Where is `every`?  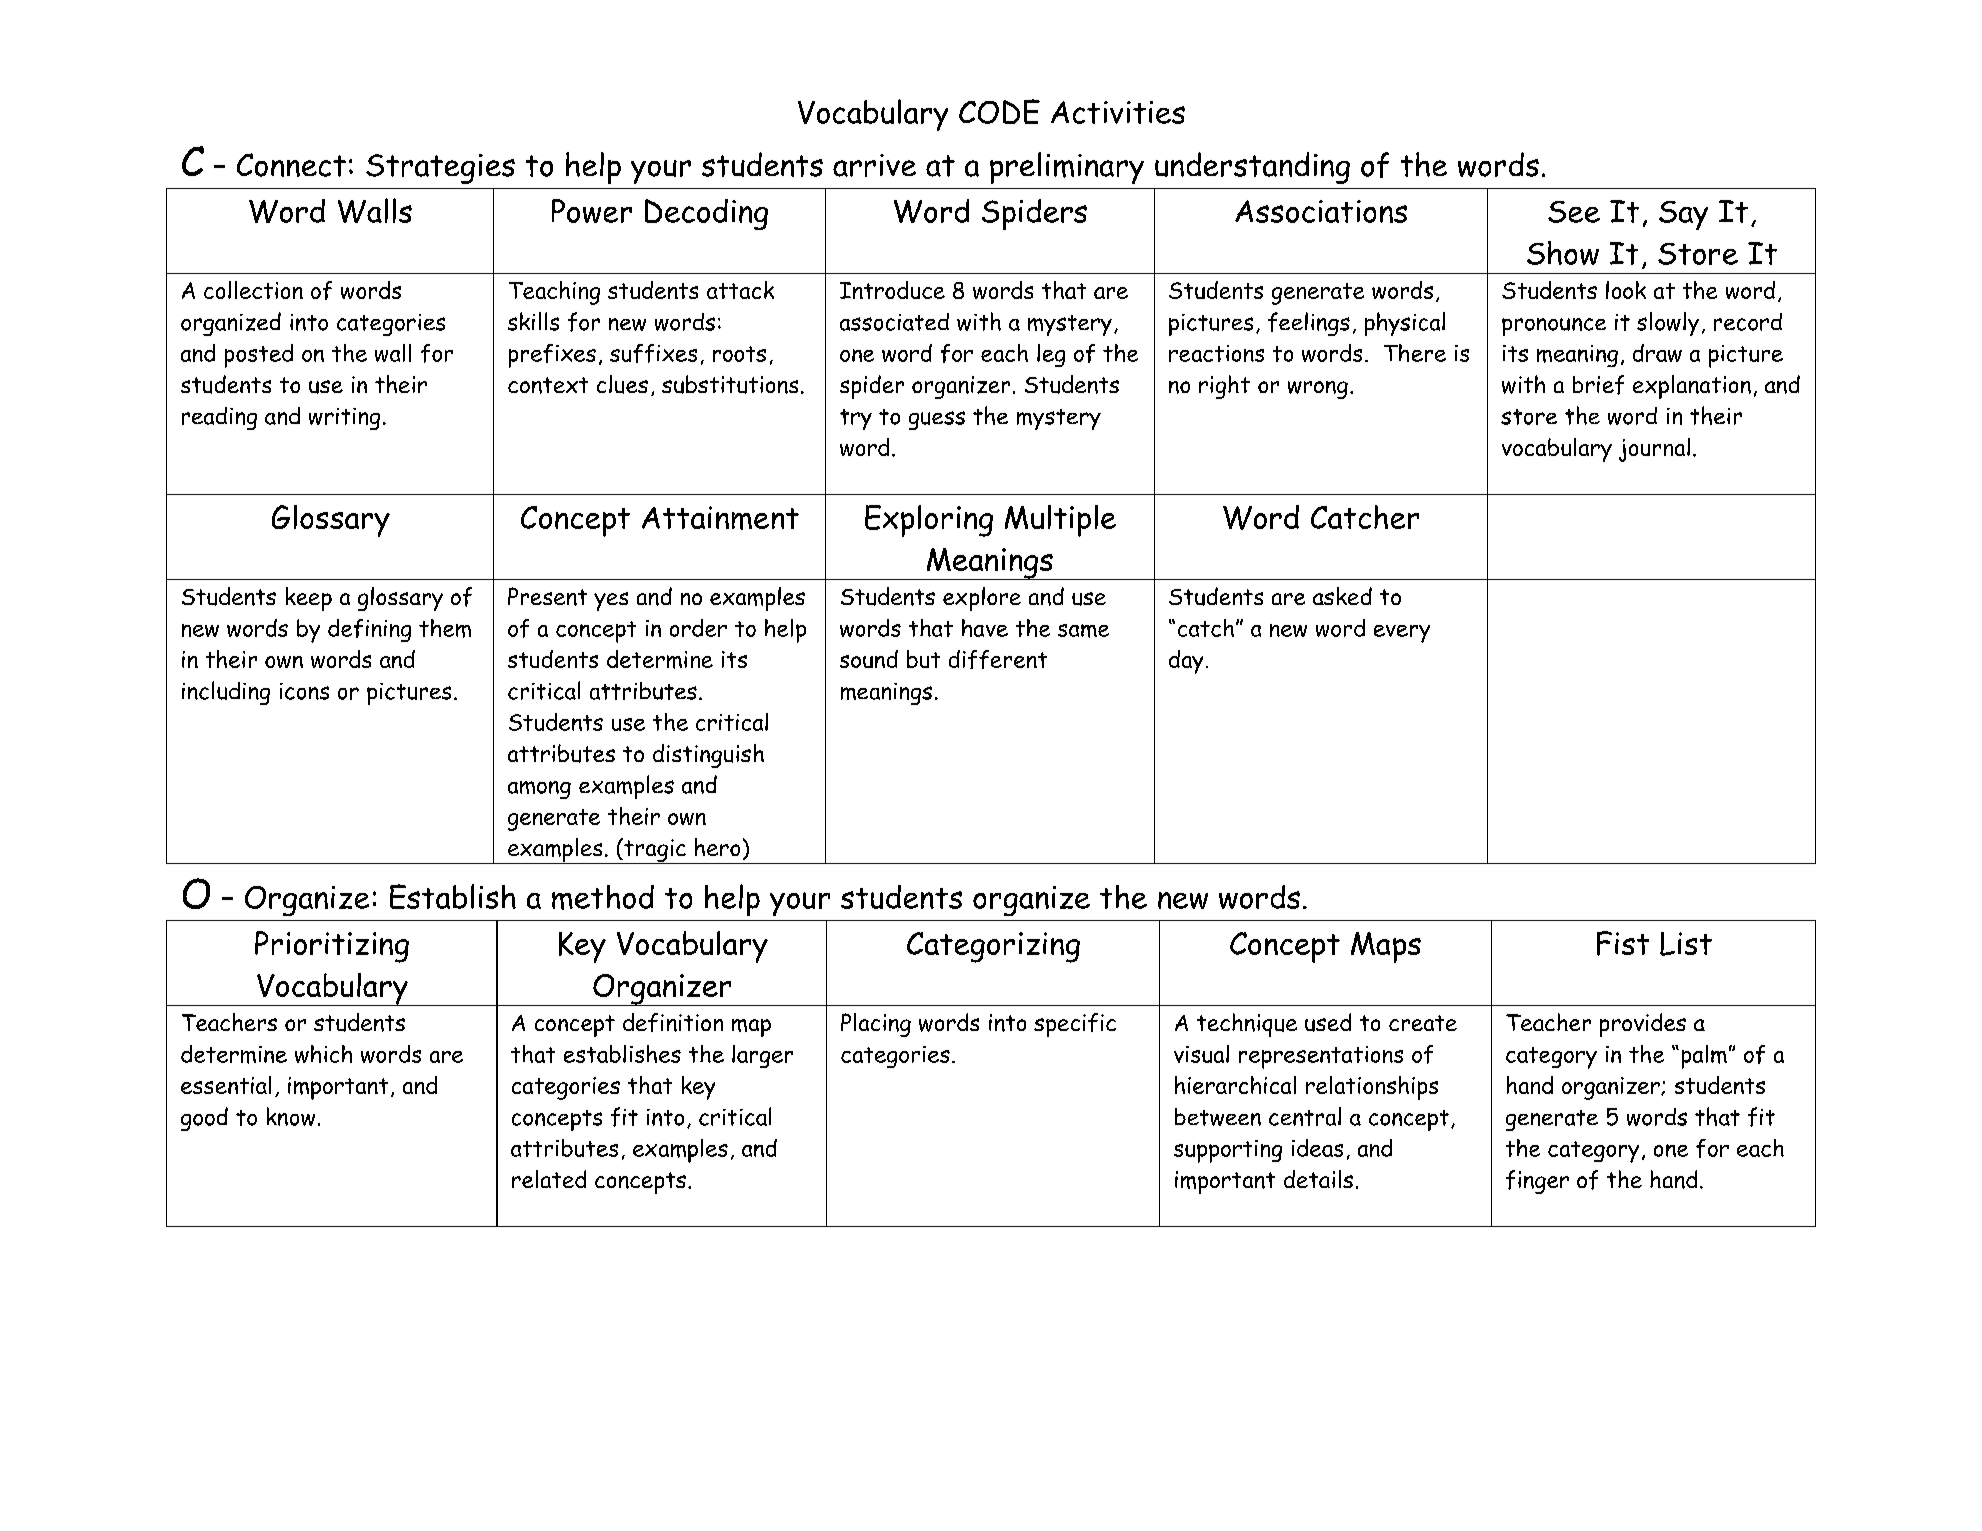
every is located at coordinates (1402, 634).
